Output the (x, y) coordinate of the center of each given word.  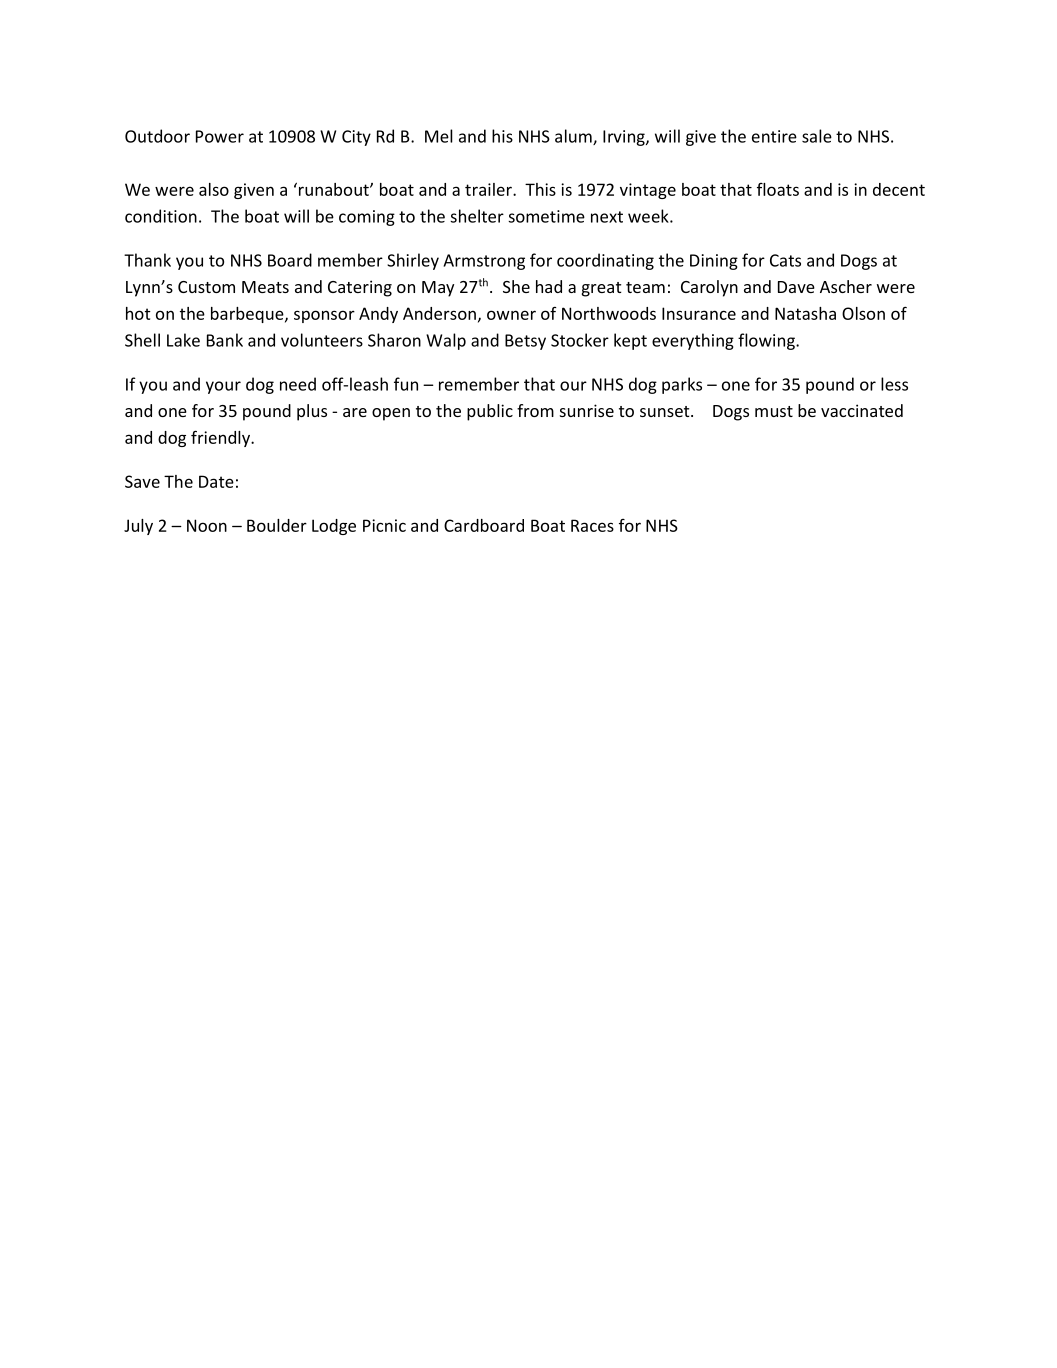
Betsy (525, 342)
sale (817, 136)
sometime (546, 216)
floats (778, 189)
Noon (207, 525)
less (894, 384)
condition (161, 216)
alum (574, 137)
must (774, 411)
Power (220, 136)
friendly (221, 438)
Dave (796, 287)
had (549, 286)
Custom (206, 287)
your (223, 387)
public (490, 412)
